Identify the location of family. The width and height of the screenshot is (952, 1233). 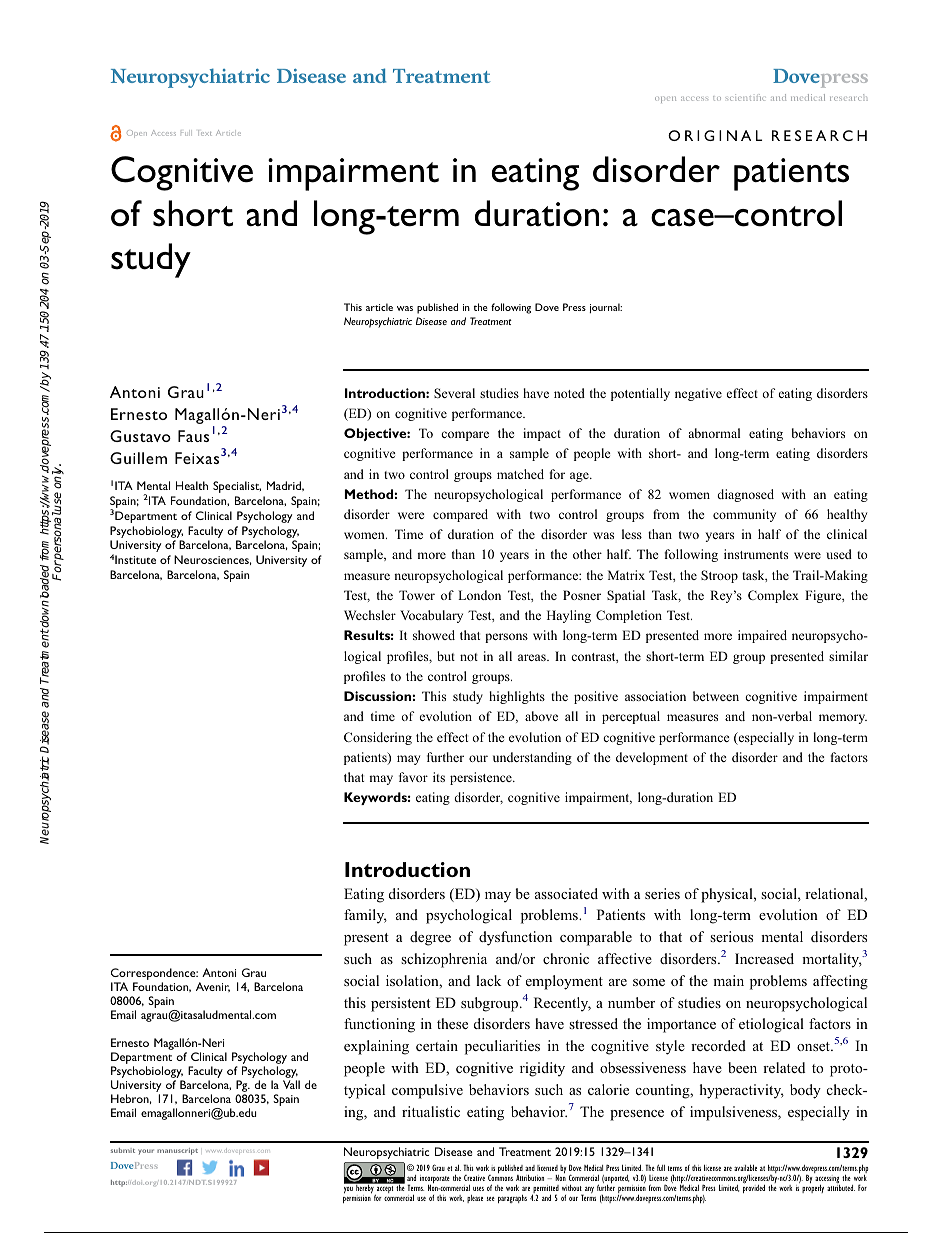
(365, 916).
